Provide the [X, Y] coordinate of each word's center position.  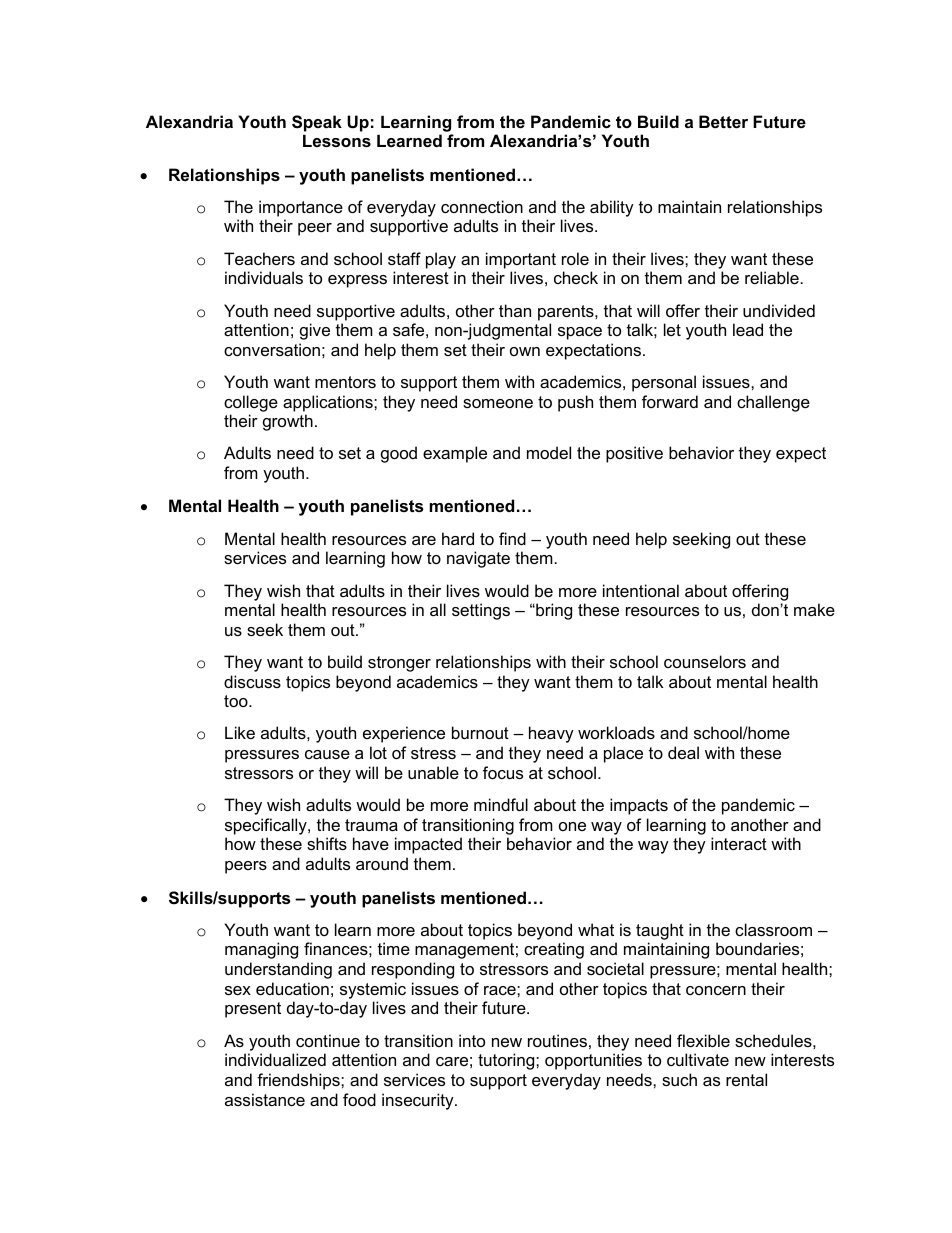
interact [739, 843]
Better [723, 121]
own [525, 351]
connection [482, 206]
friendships [299, 1081]
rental [746, 1079]
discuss [252, 681]
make [814, 609]
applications [329, 403]
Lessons [337, 141]
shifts [327, 843]
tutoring [507, 1061]
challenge [773, 403]
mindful [501, 804]
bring [553, 611]
